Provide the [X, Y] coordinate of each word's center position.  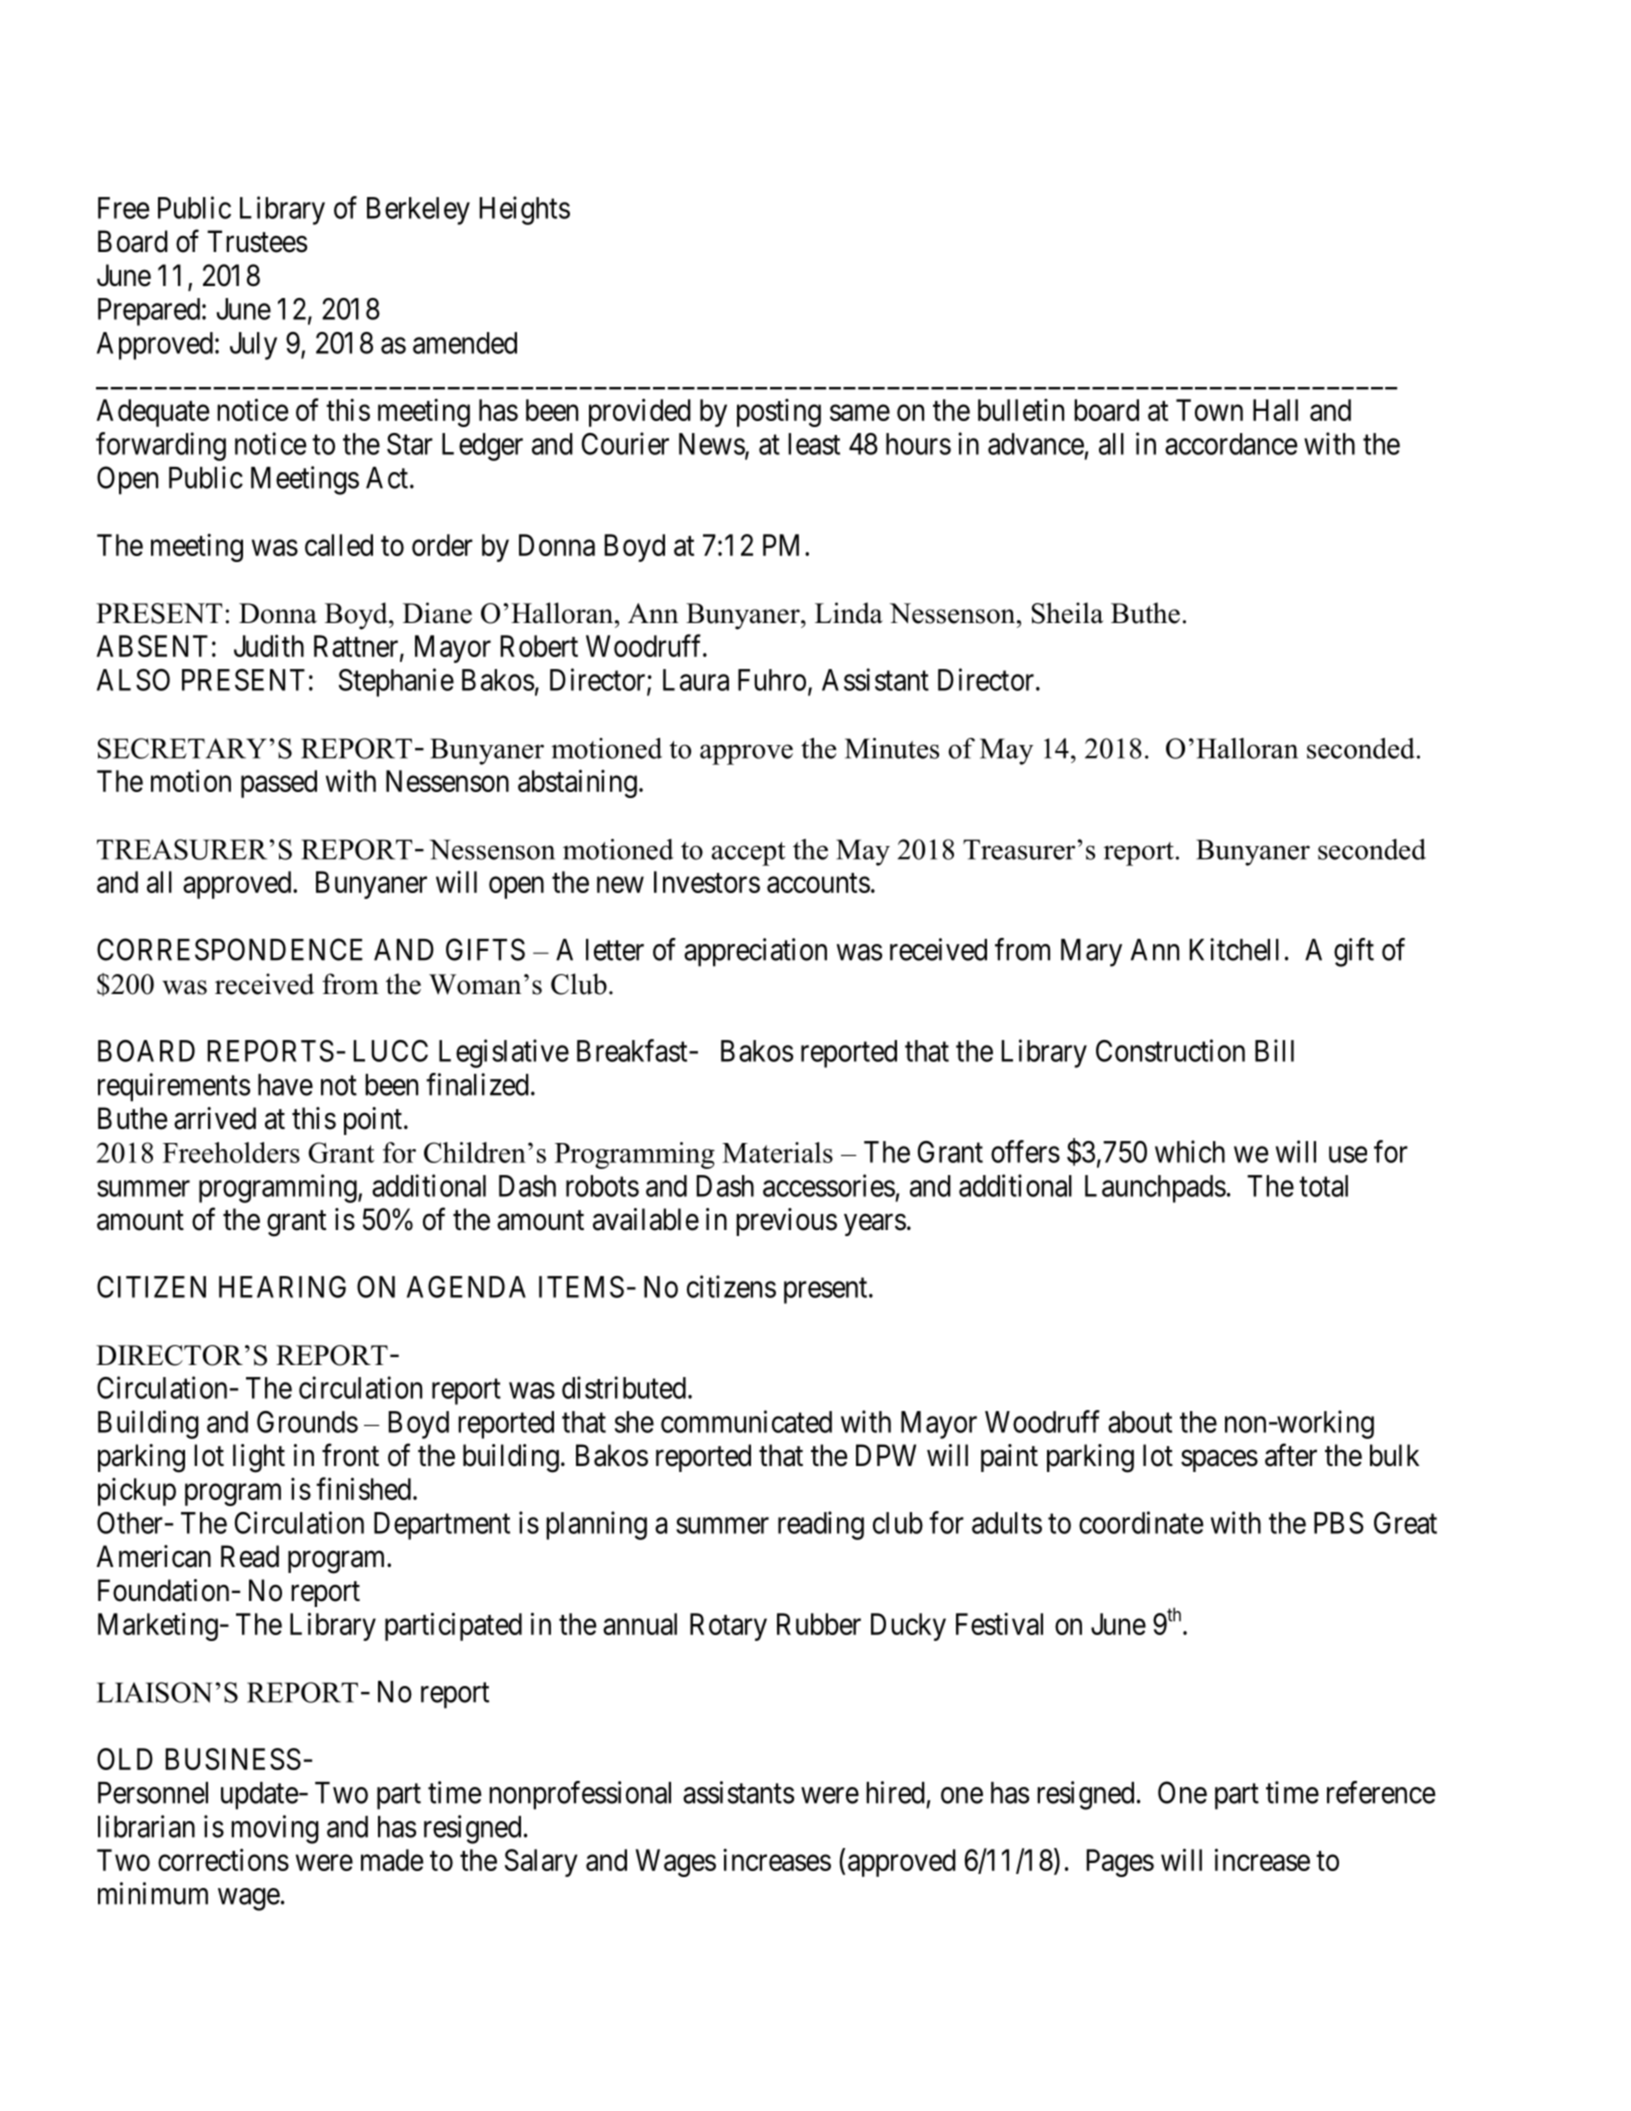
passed [279, 784]
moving [275, 1829]
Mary [1091, 953]
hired [895, 1792]
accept [748, 854]
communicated [746, 1421]
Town [1209, 410]
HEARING [282, 1287]
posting [779, 413]
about [1140, 1422]
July [253, 346]
